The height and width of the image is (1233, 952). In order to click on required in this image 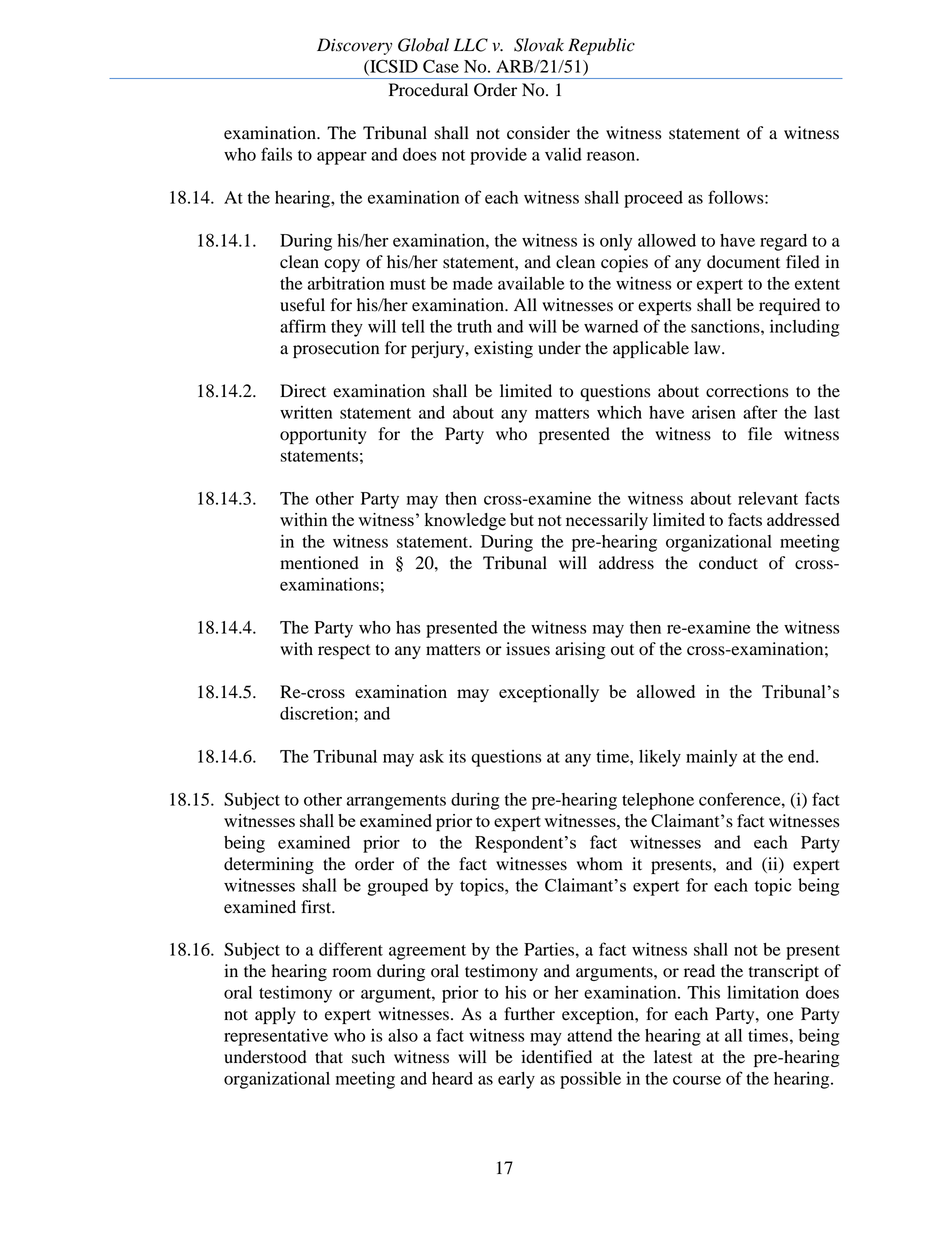, I will do `click(789, 306)`.
